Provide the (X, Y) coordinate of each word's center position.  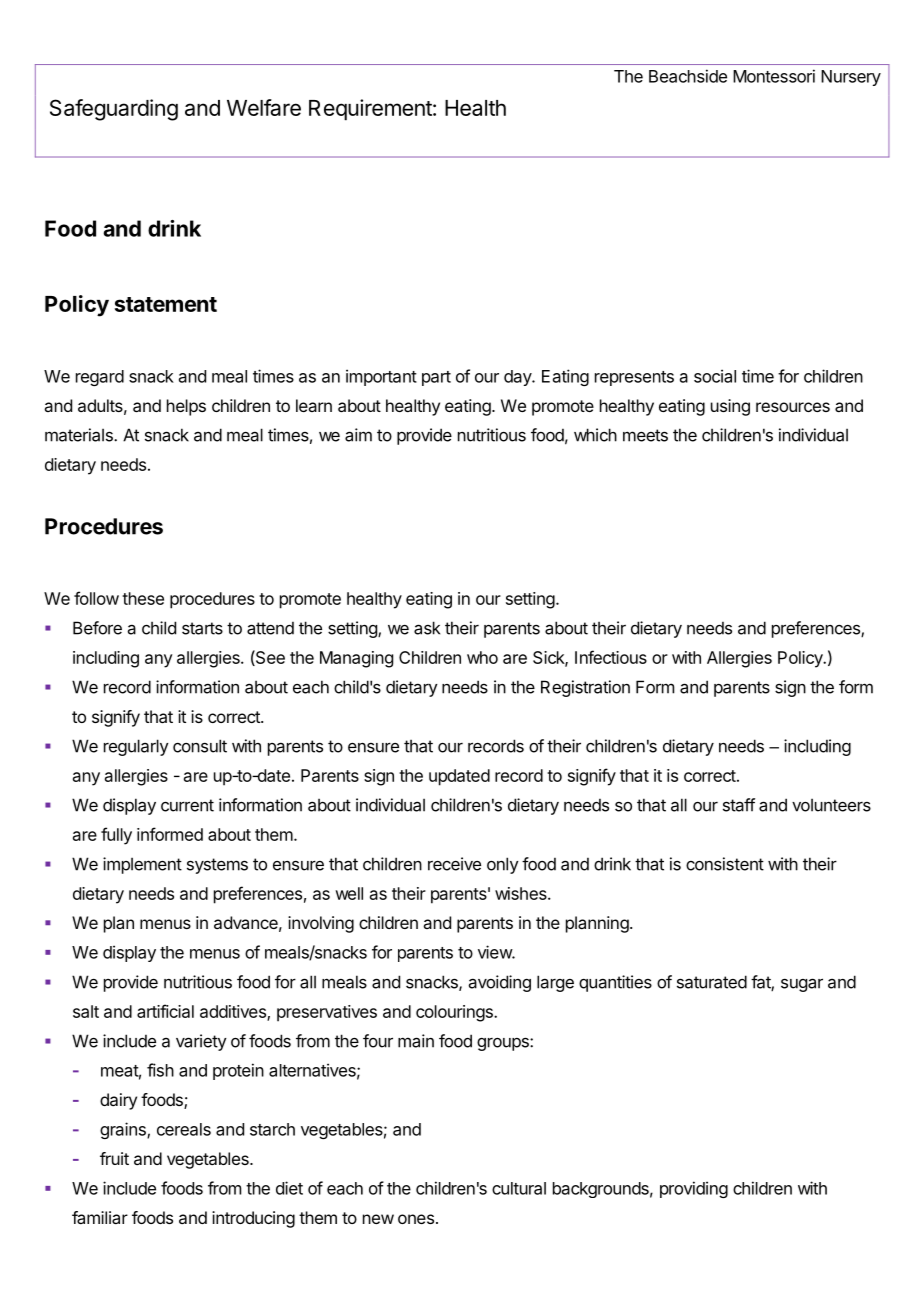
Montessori (774, 76)
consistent (725, 864)
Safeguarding (114, 110)
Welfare (264, 107)
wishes (522, 893)
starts (202, 628)
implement (142, 865)
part (436, 378)
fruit (114, 1158)
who (482, 657)
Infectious (611, 657)
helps (186, 407)
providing (694, 1189)
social (715, 376)
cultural (519, 1188)
